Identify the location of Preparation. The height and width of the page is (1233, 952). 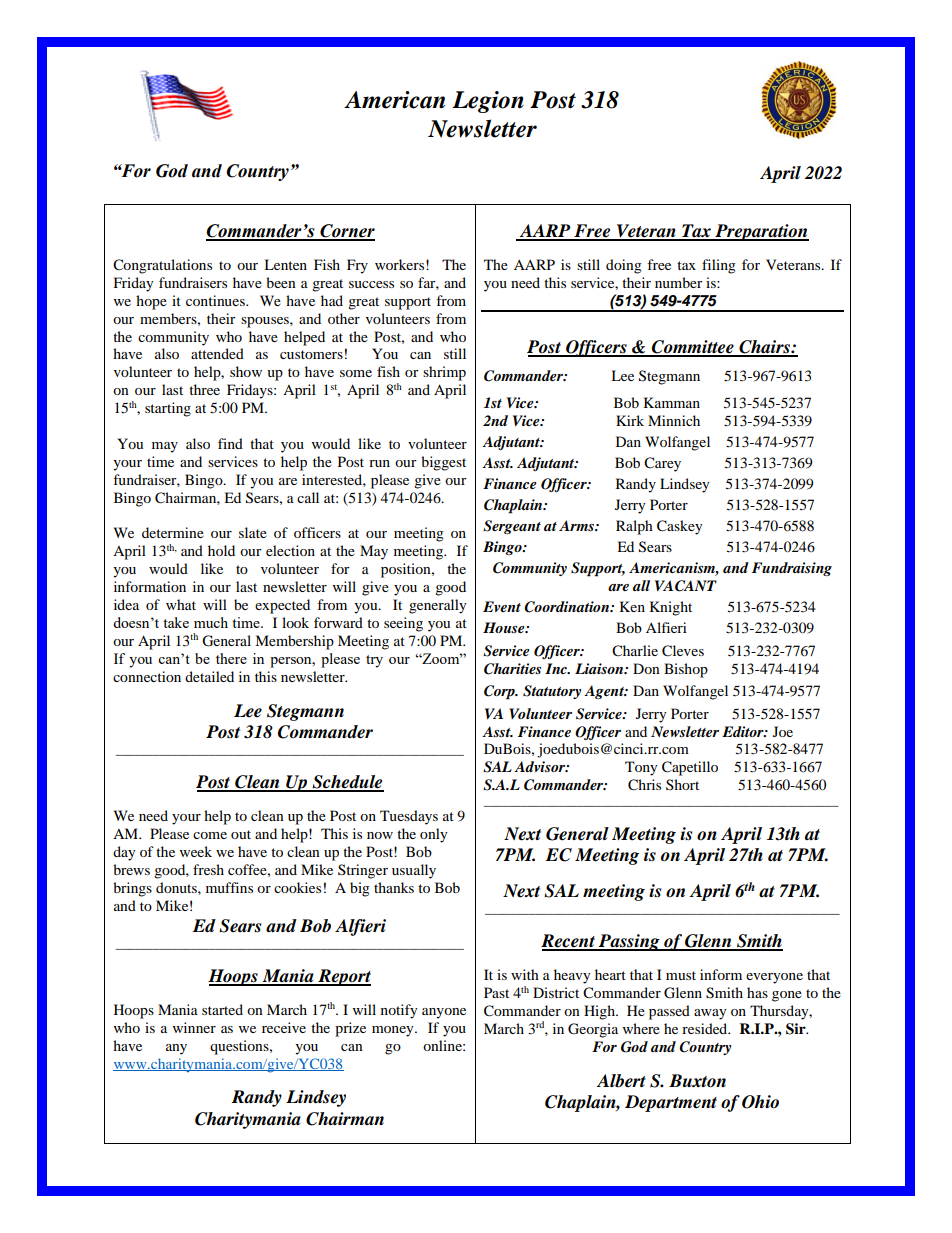
(761, 232).
